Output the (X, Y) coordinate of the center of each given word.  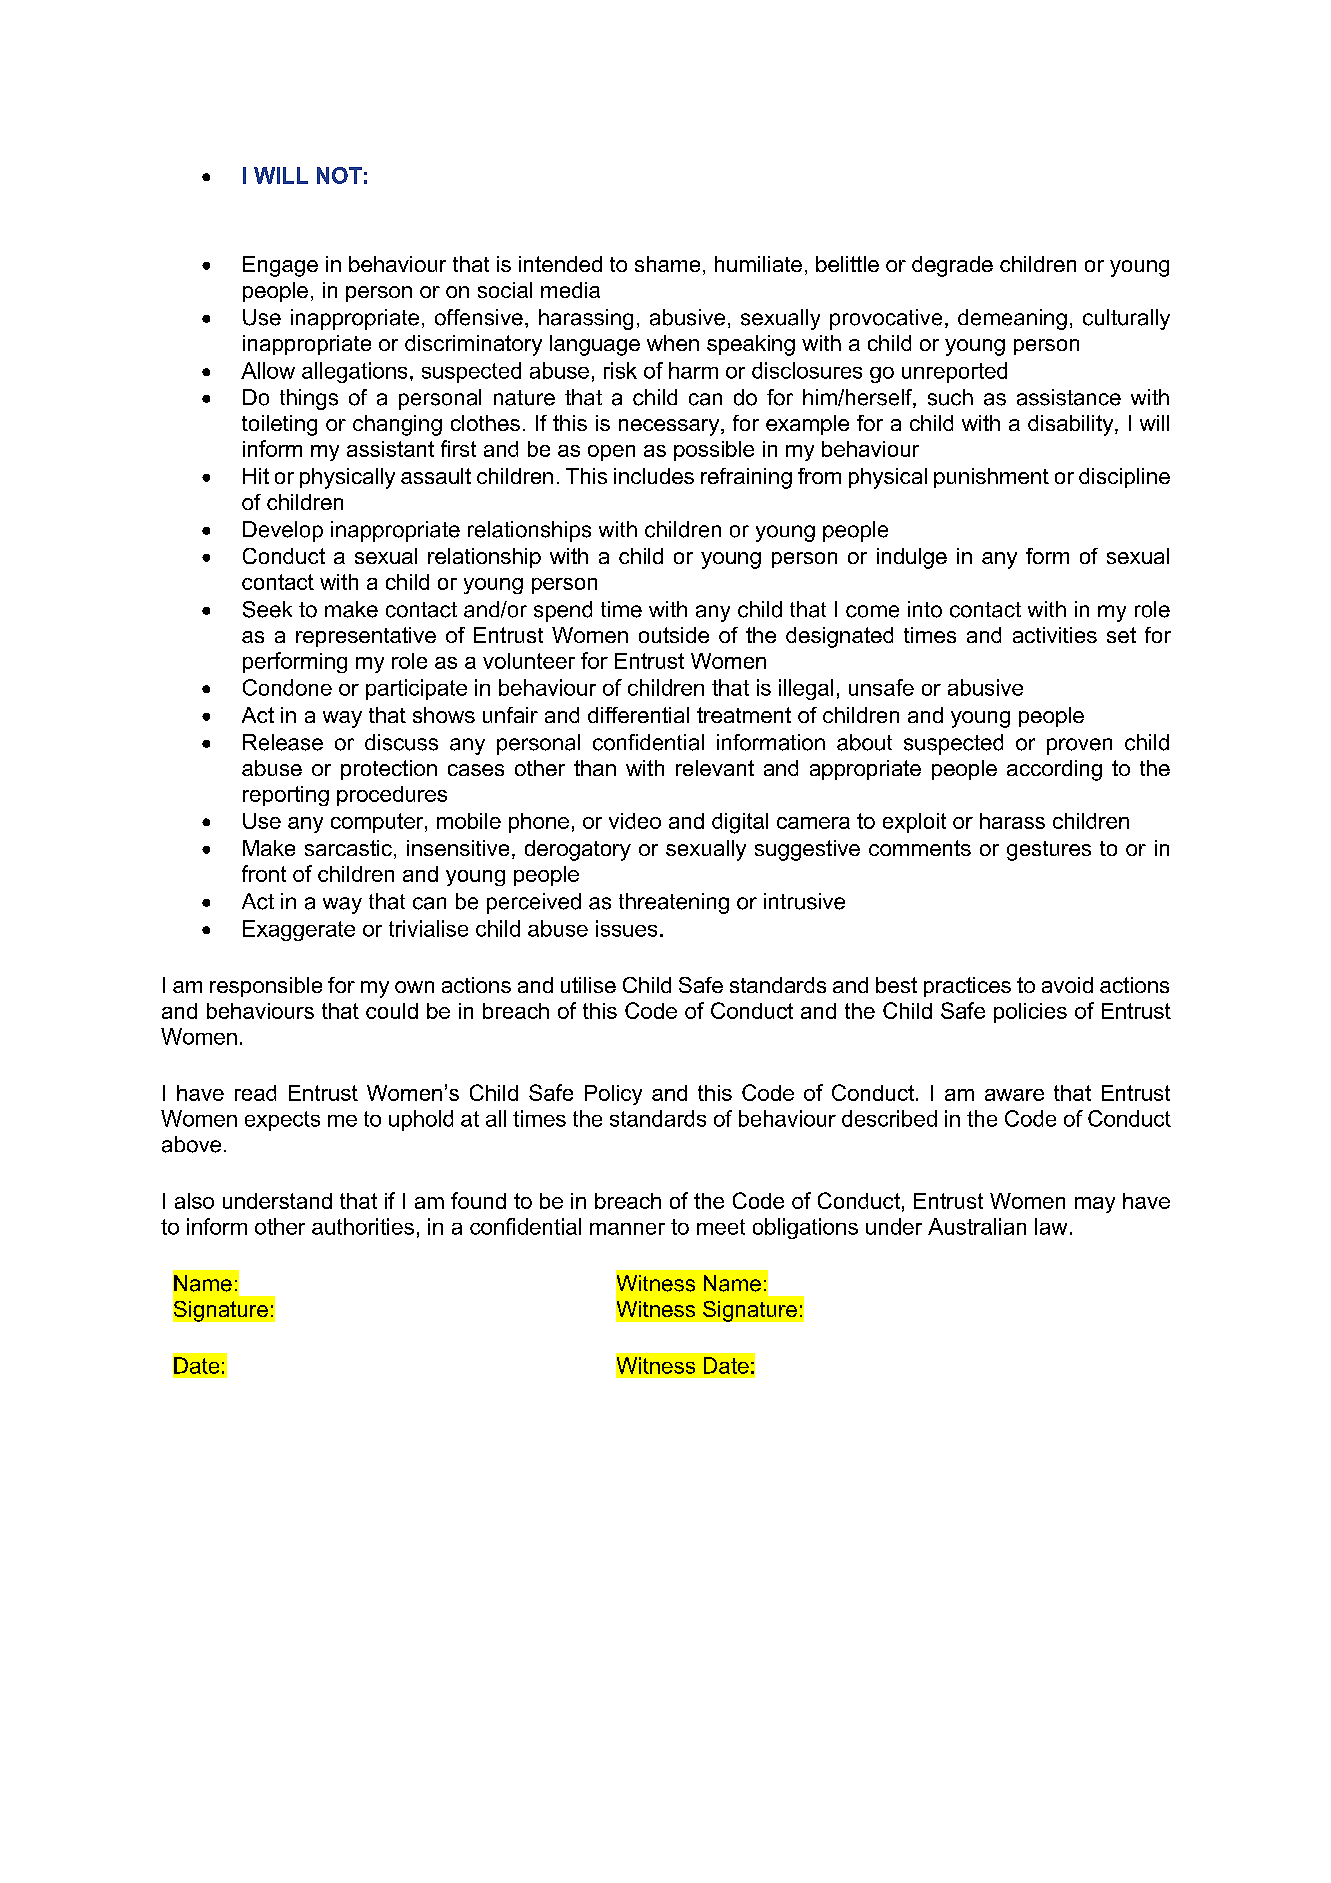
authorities (363, 1226)
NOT (339, 175)
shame (667, 264)
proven (1079, 746)
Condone (287, 687)
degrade (952, 266)
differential (638, 715)
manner (627, 1229)
